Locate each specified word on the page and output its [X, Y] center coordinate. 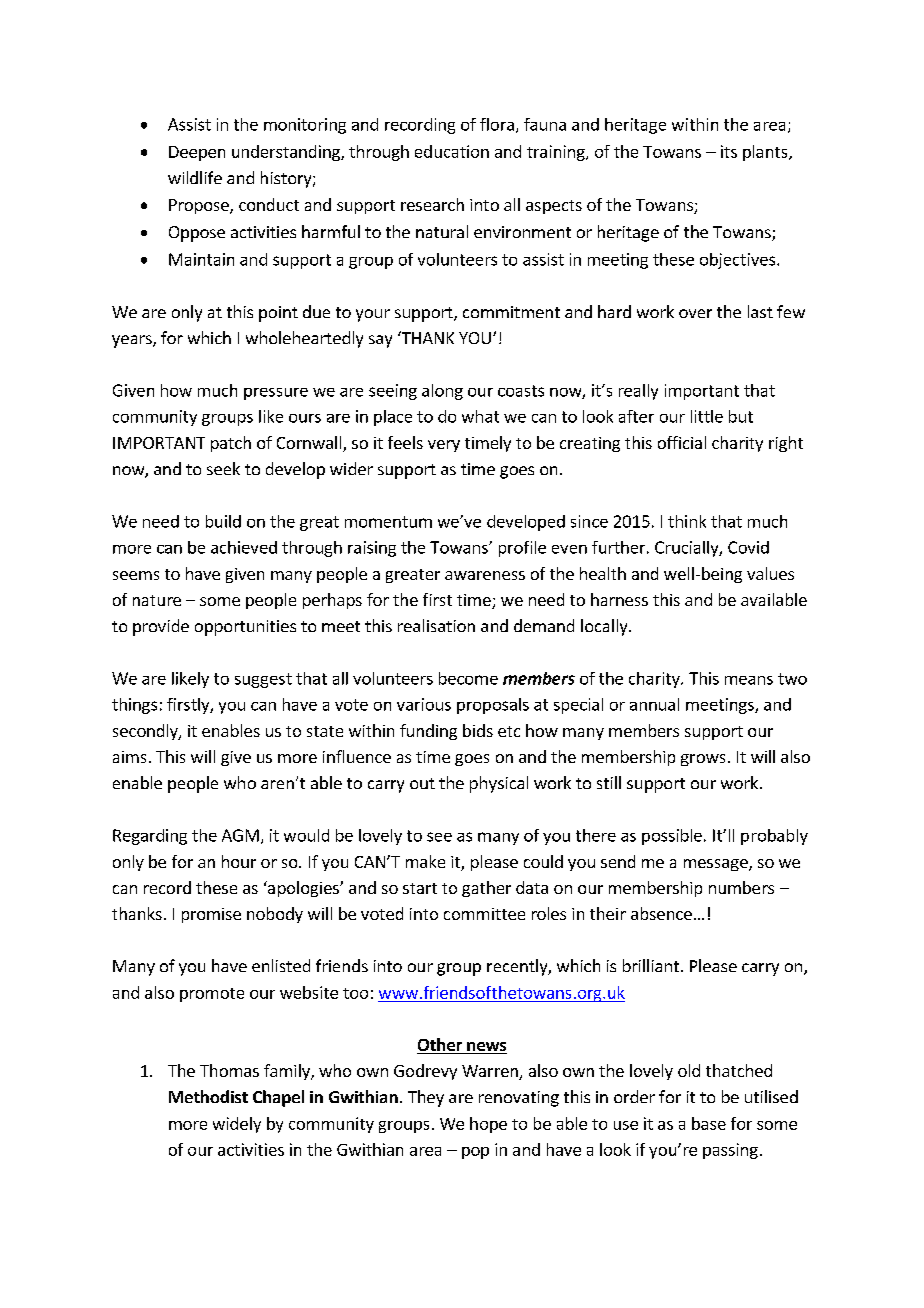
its [729, 151]
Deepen [197, 153]
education [452, 151]
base [709, 1123]
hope [488, 1125]
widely [237, 1125]
